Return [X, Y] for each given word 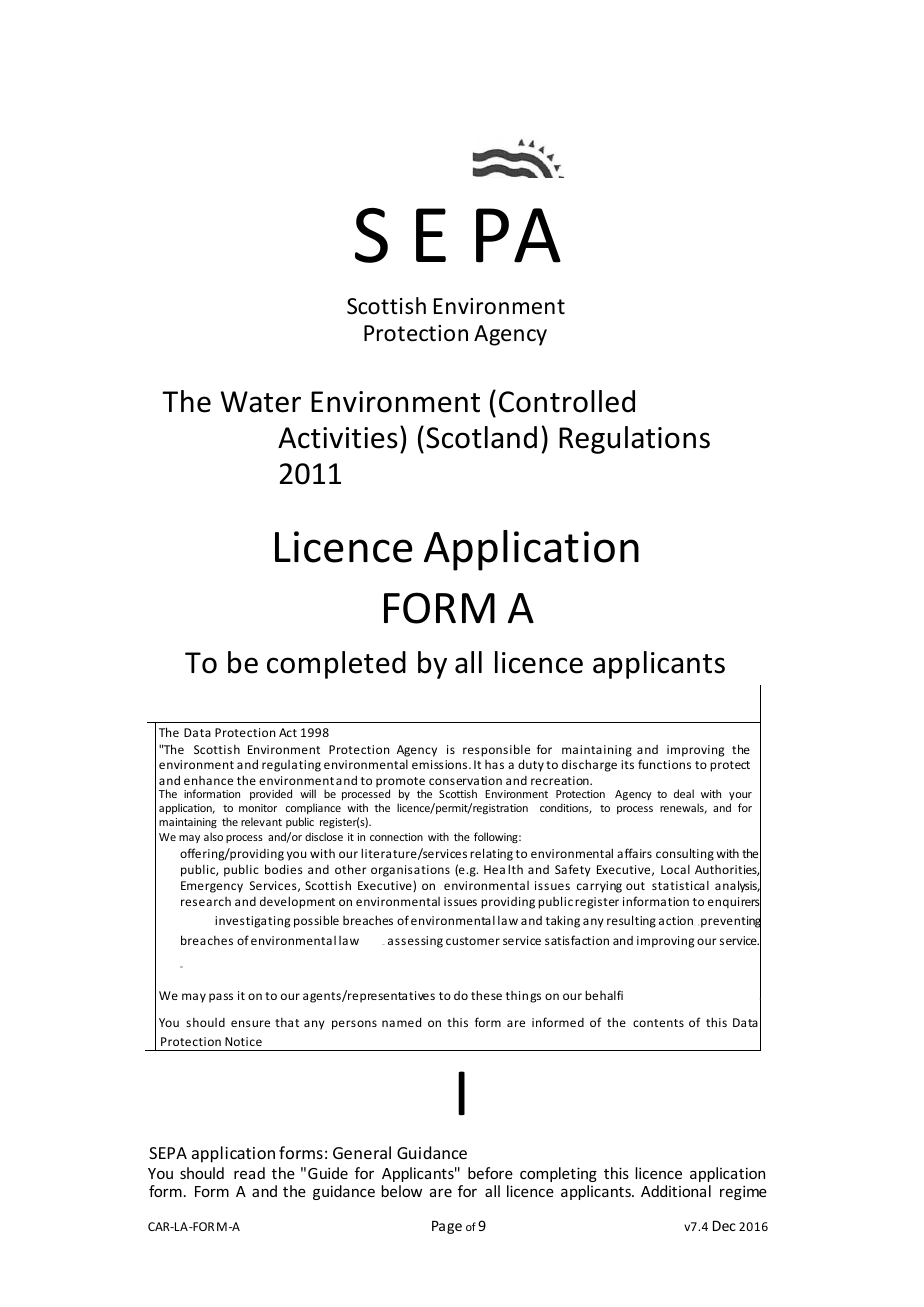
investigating [252, 922]
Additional [676, 1191]
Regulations [634, 440]
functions [664, 764]
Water [261, 402]
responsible [496, 750]
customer [473, 941]
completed [336, 665]
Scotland [481, 437]
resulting [631, 921]
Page [447, 1227]
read [249, 1173]
